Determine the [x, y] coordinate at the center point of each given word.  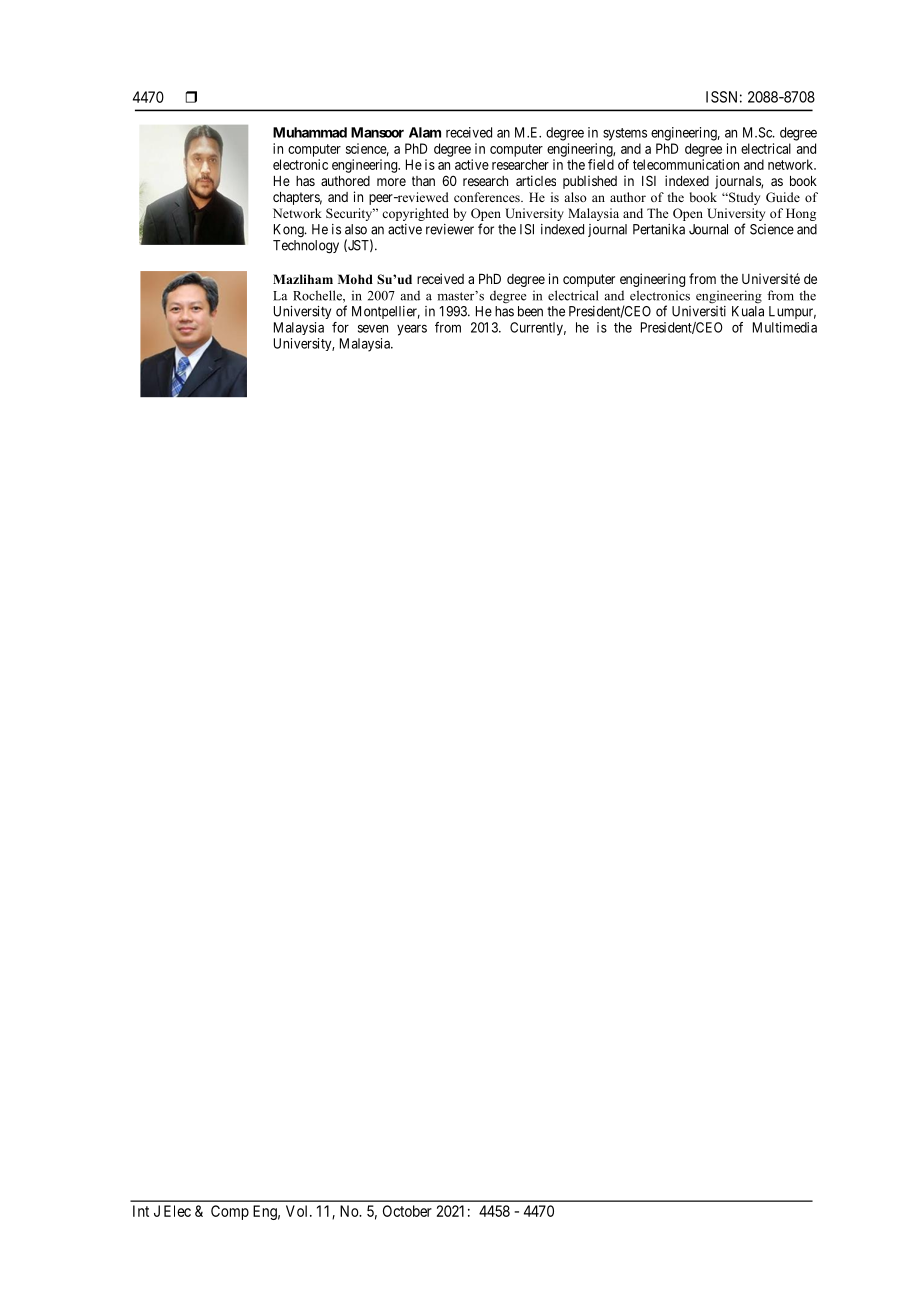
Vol [298, 1211]
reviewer [450, 229]
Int [141, 1211]
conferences [488, 197]
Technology [306, 247]
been [530, 311]
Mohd [355, 279]
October [407, 1211]
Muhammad [310, 132]
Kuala [748, 311]
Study [743, 198]
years [412, 330]
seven [373, 328]
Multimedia [785, 327]
